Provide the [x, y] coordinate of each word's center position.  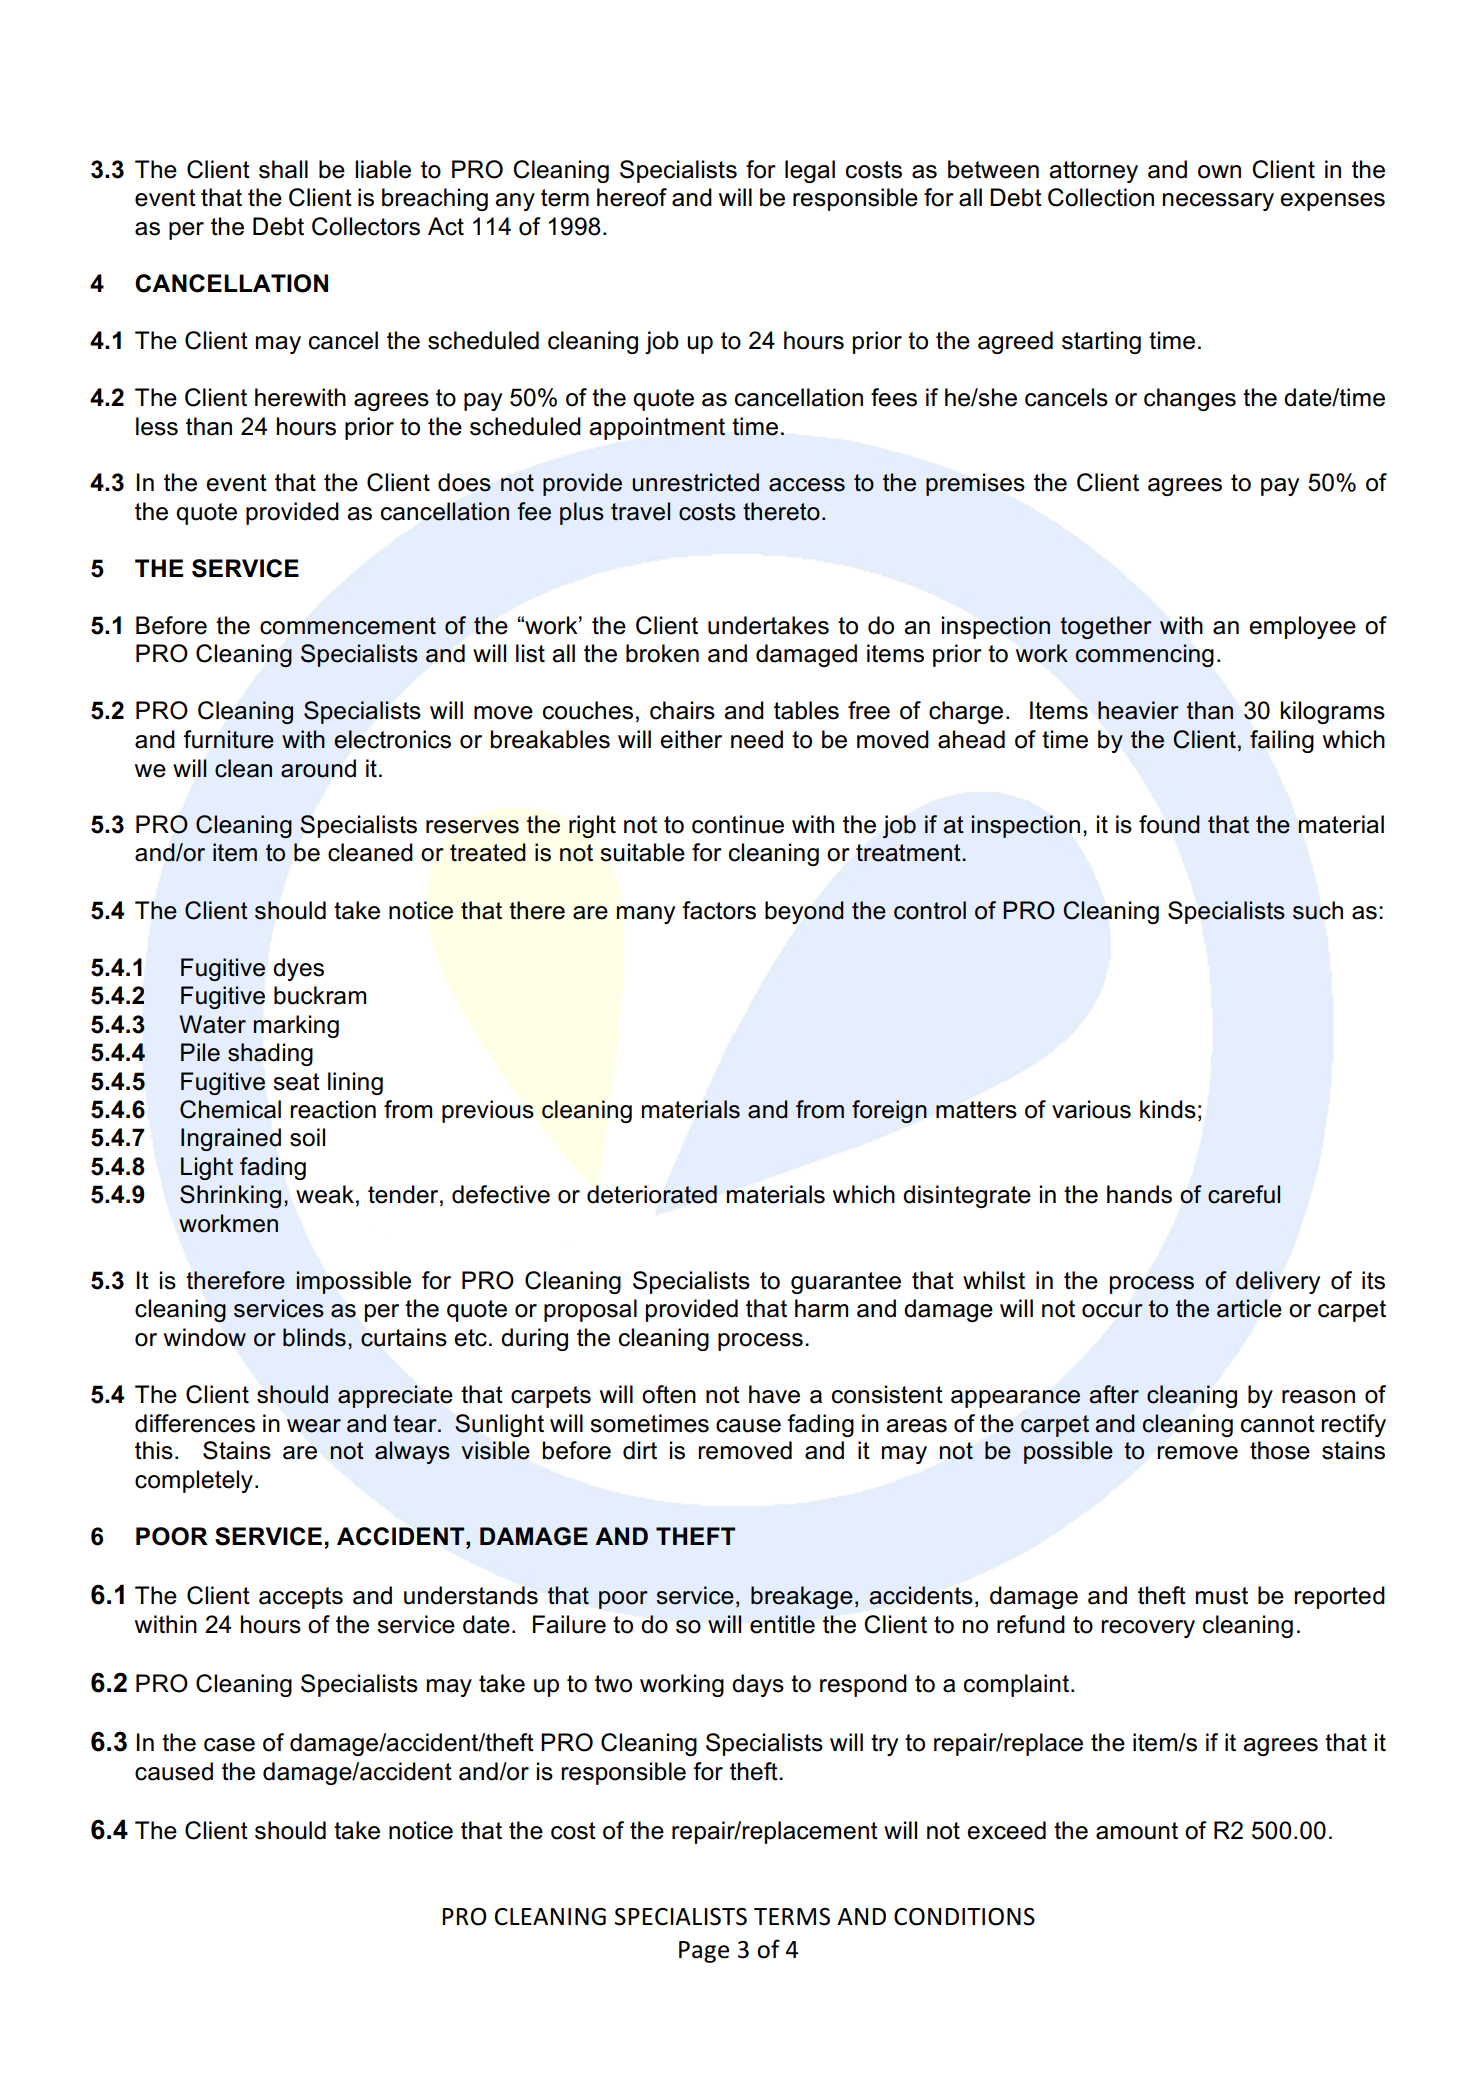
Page [704, 1952]
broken [662, 653]
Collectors [366, 226]
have [774, 1394]
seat [296, 1082]
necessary [1218, 202]
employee [1302, 627]
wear [314, 1426]
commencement [348, 626]
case [229, 1745]
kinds [1168, 1109]
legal [810, 171]
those [1280, 1450]
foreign [889, 1111]
